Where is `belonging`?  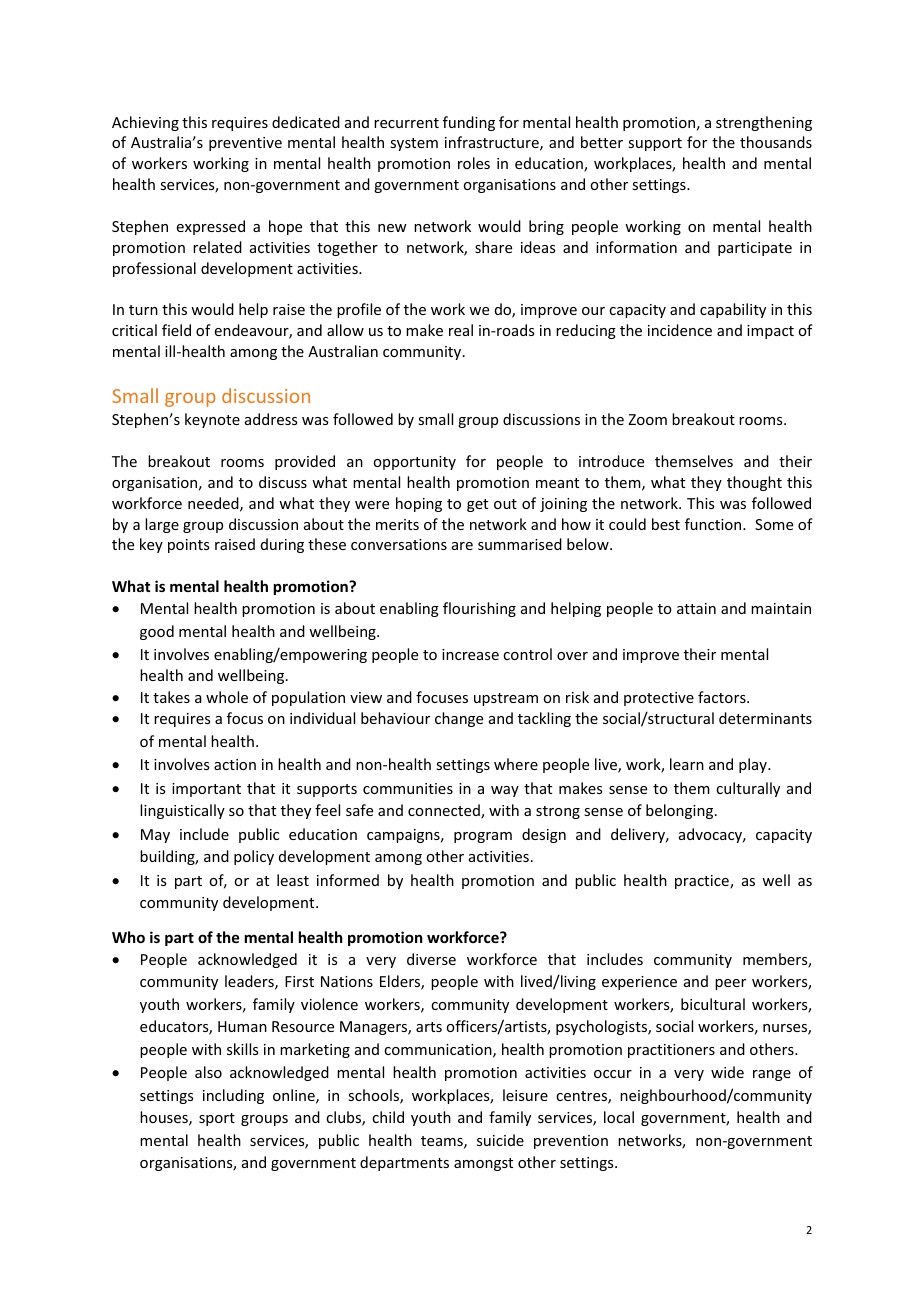 belonging is located at coordinates (681, 811).
